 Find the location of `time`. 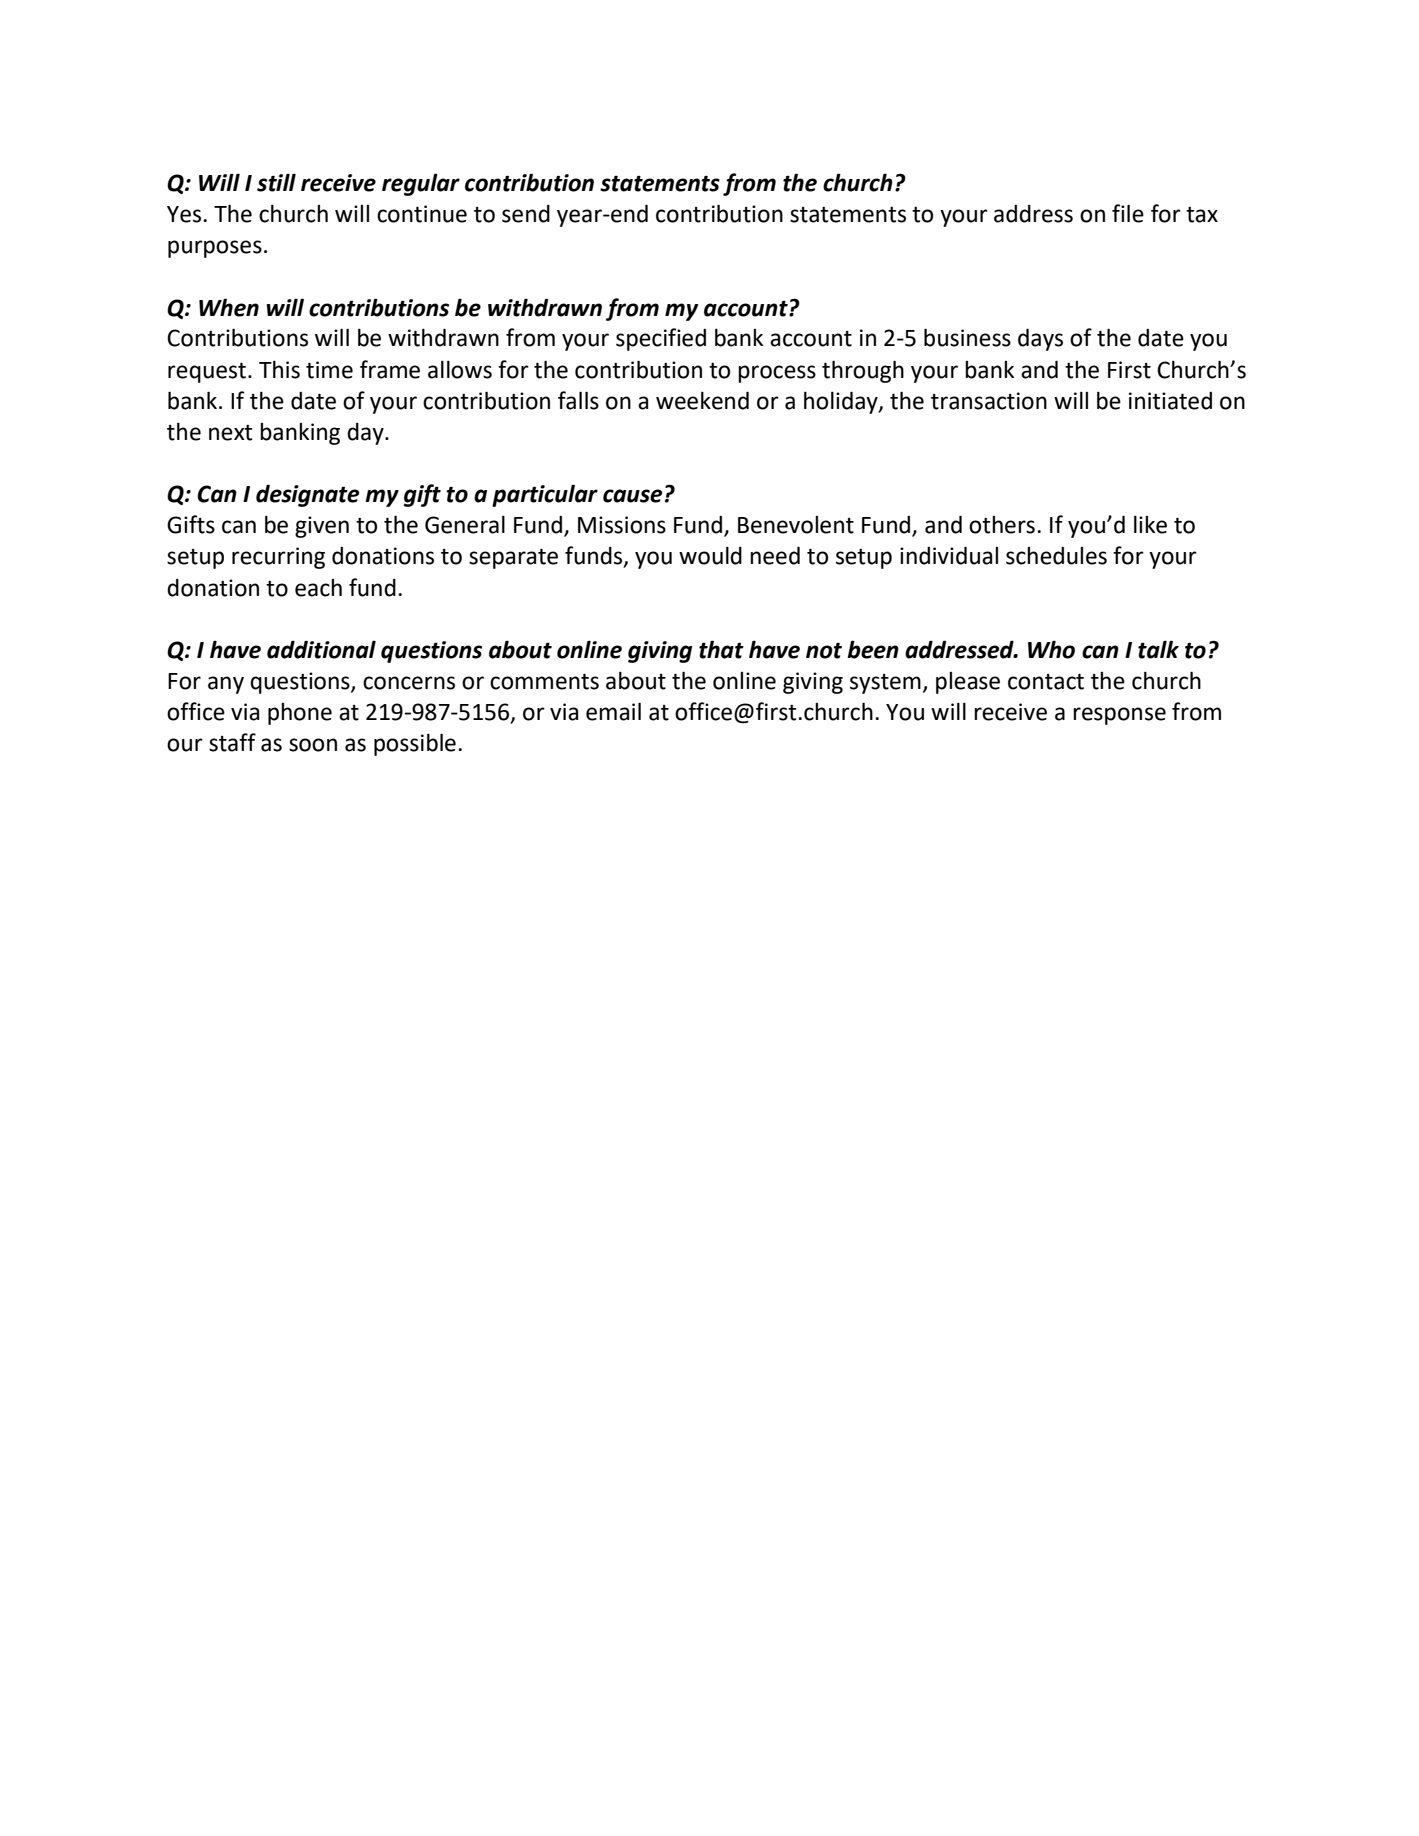

time is located at coordinates (329, 370).
